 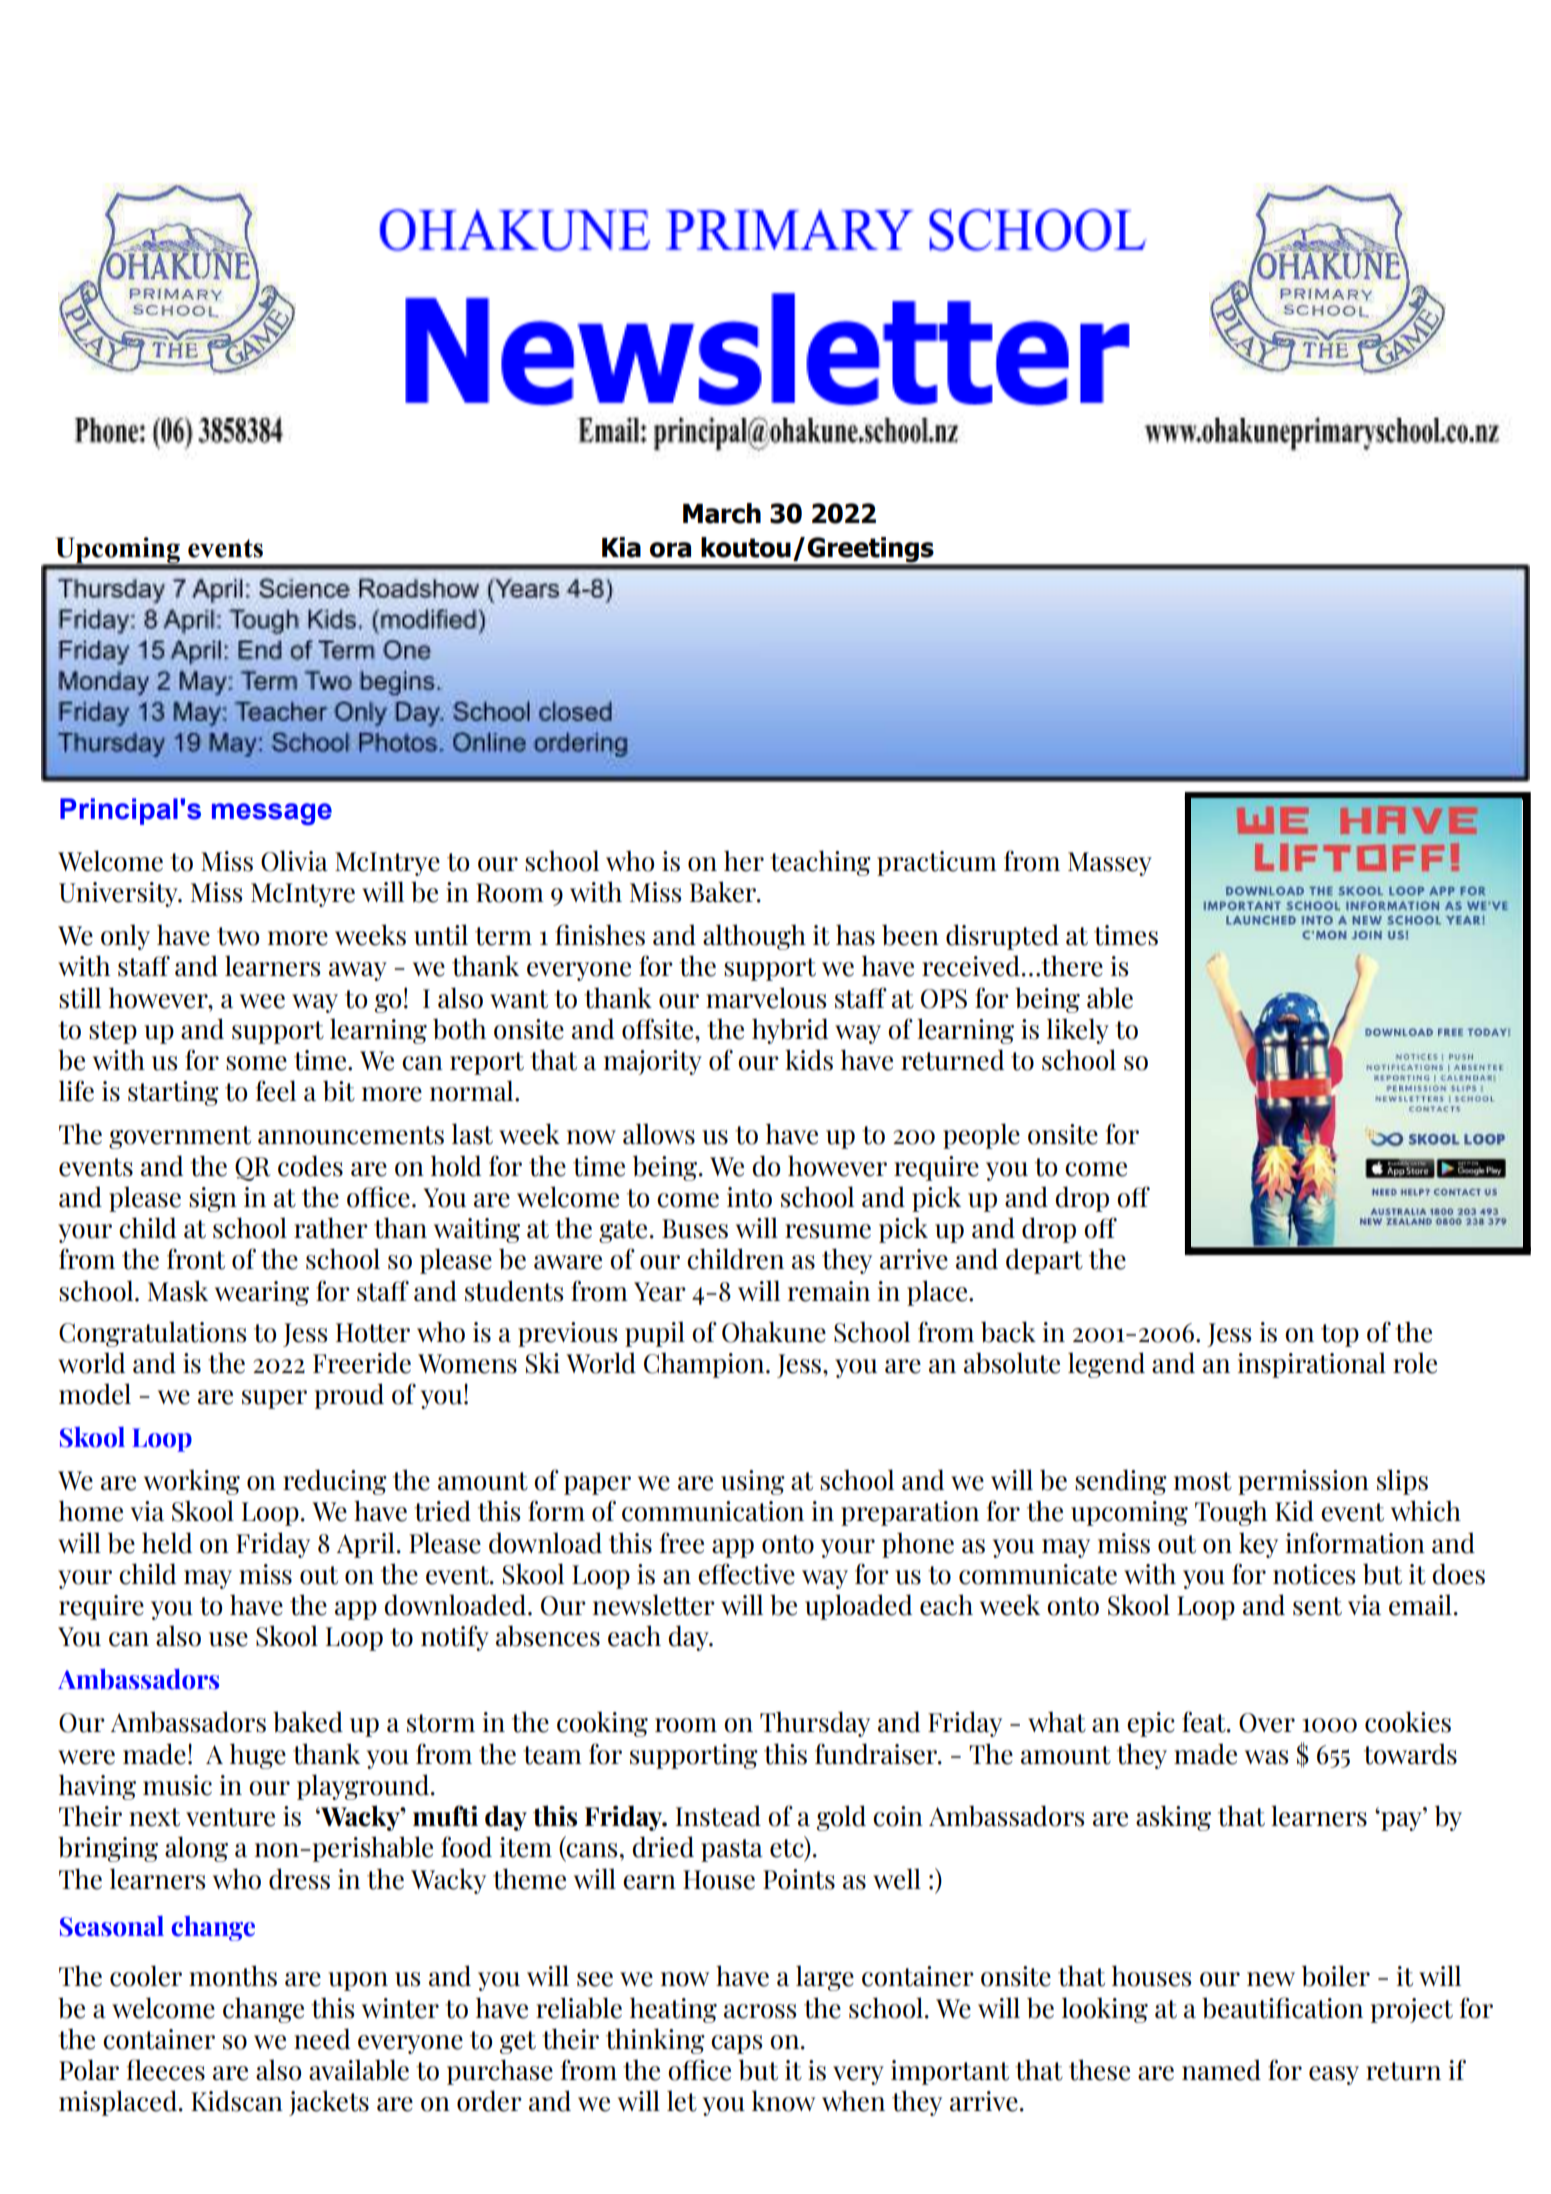 What do you see at coordinates (262, 1293) in the image?
I see `wearing` at bounding box center [262, 1293].
